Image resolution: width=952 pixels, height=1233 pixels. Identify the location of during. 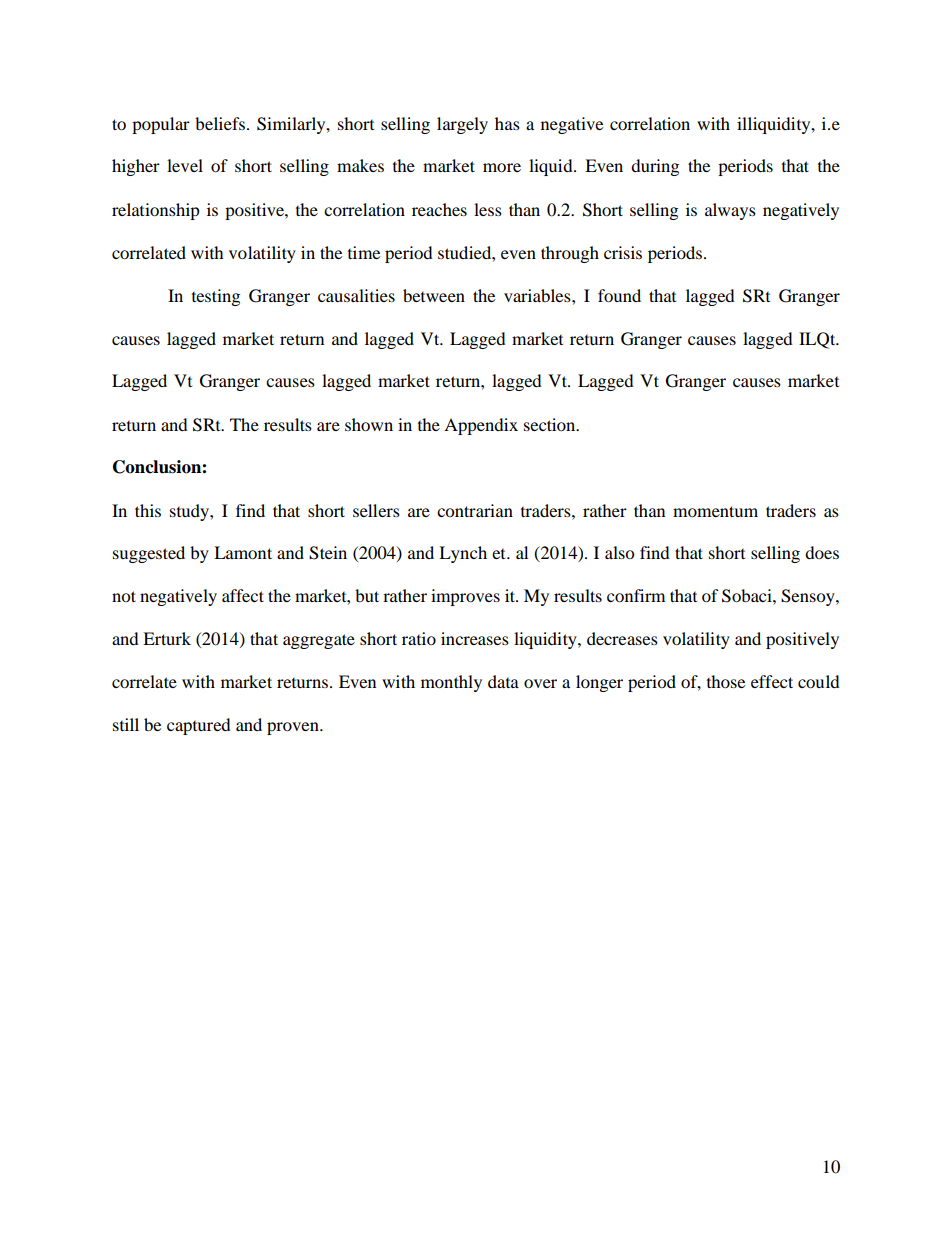
(655, 167).
